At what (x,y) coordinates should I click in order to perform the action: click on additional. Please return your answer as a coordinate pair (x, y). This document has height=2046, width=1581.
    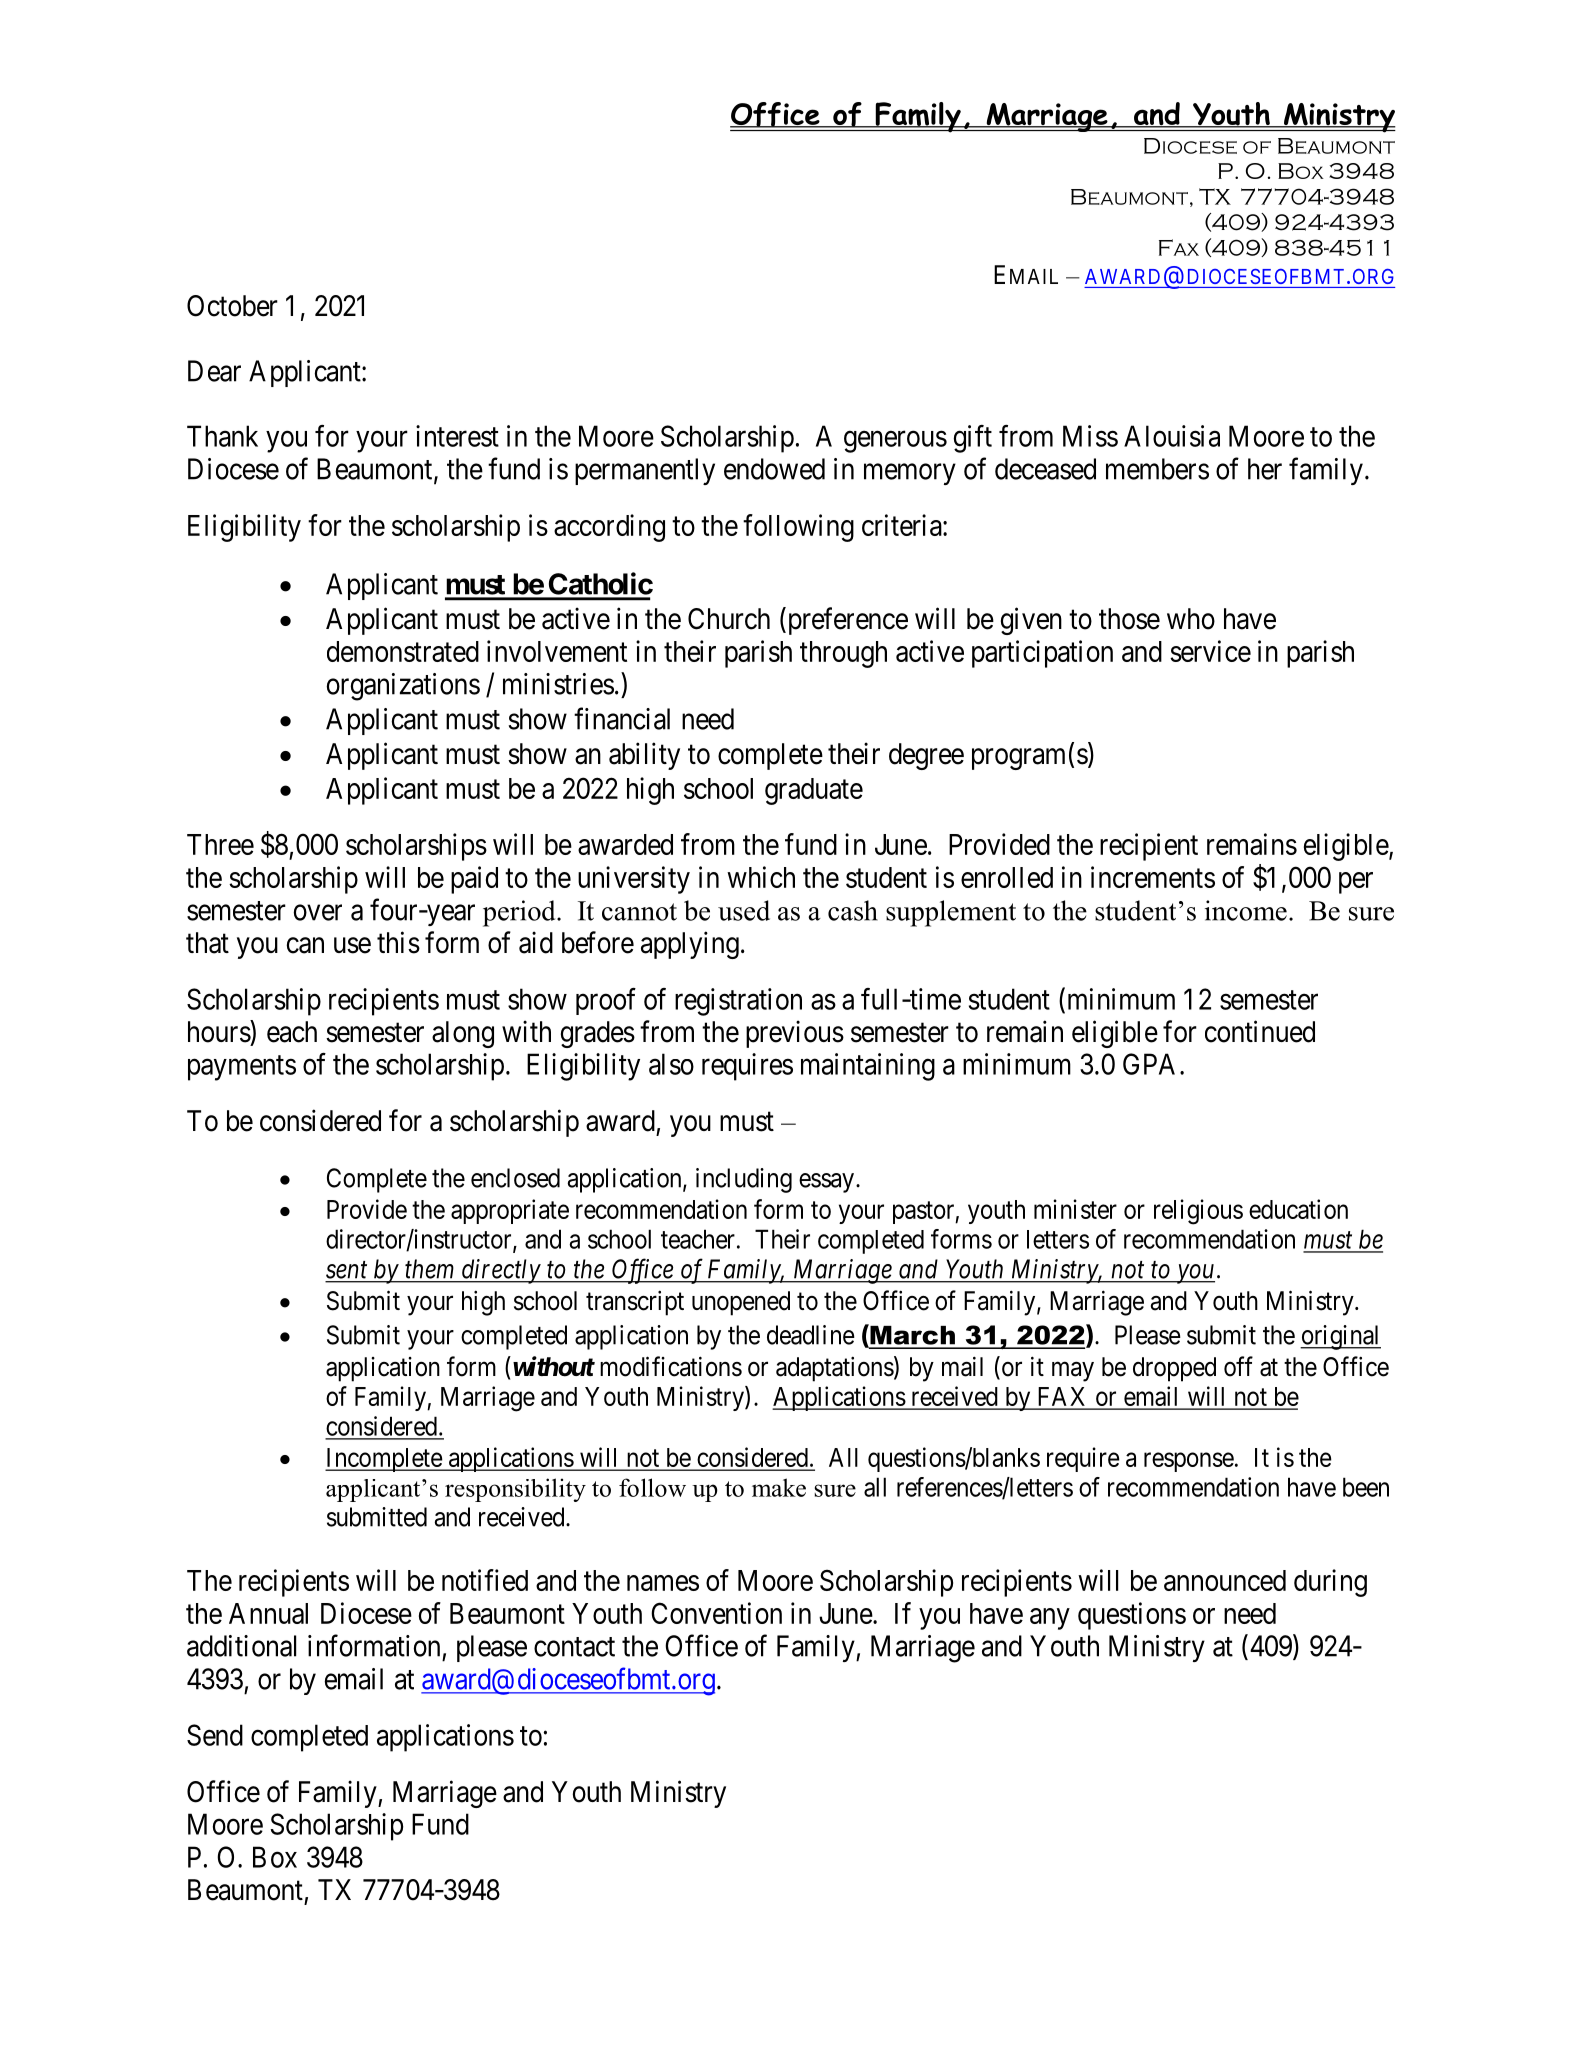
    Looking at the image, I should click on (241, 1646).
